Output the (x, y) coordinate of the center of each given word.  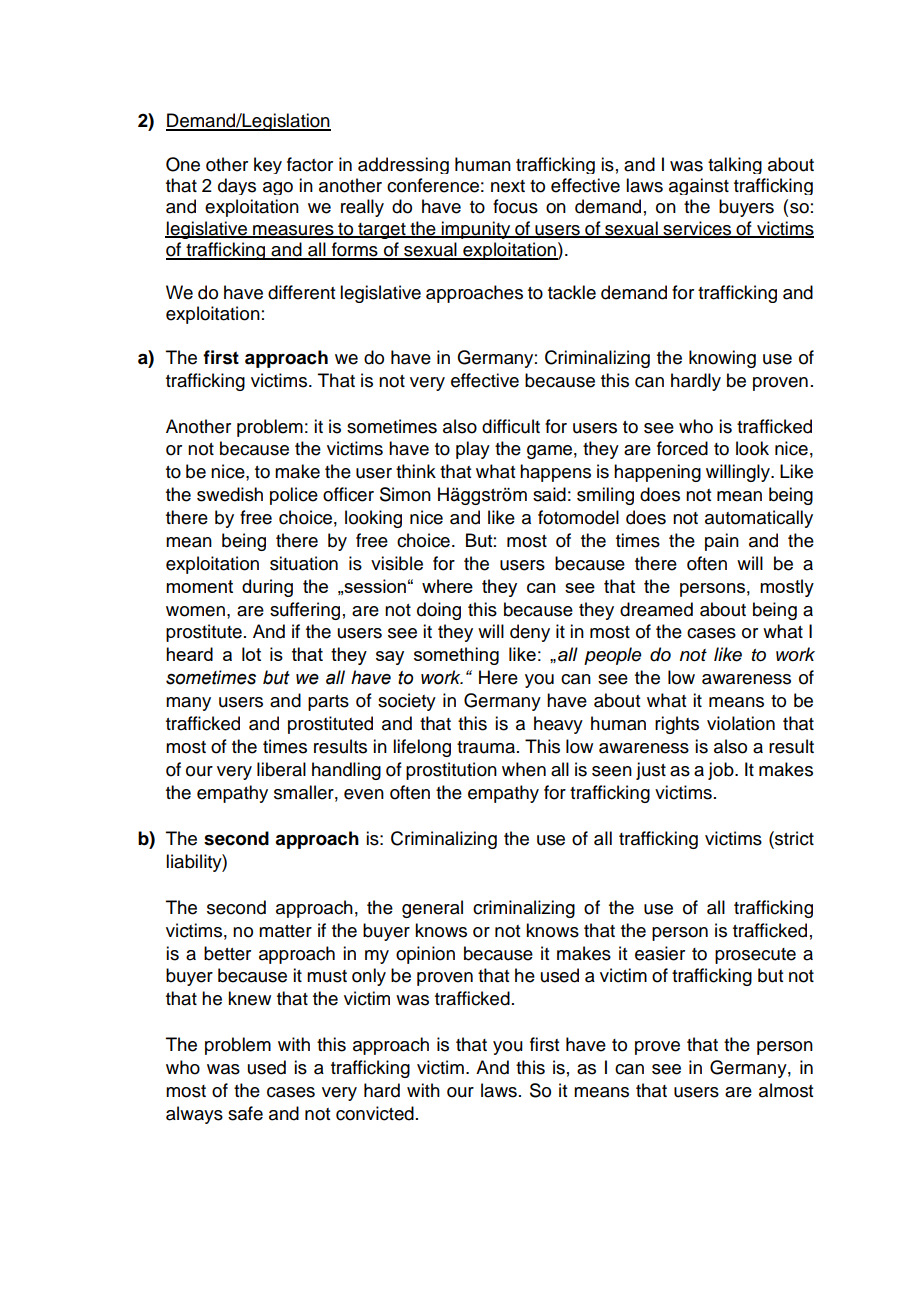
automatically (759, 519)
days (237, 186)
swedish (230, 494)
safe (245, 1113)
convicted (375, 1113)
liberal (281, 769)
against (699, 186)
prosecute (755, 956)
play (473, 450)
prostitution (451, 771)
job (722, 771)
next (508, 186)
